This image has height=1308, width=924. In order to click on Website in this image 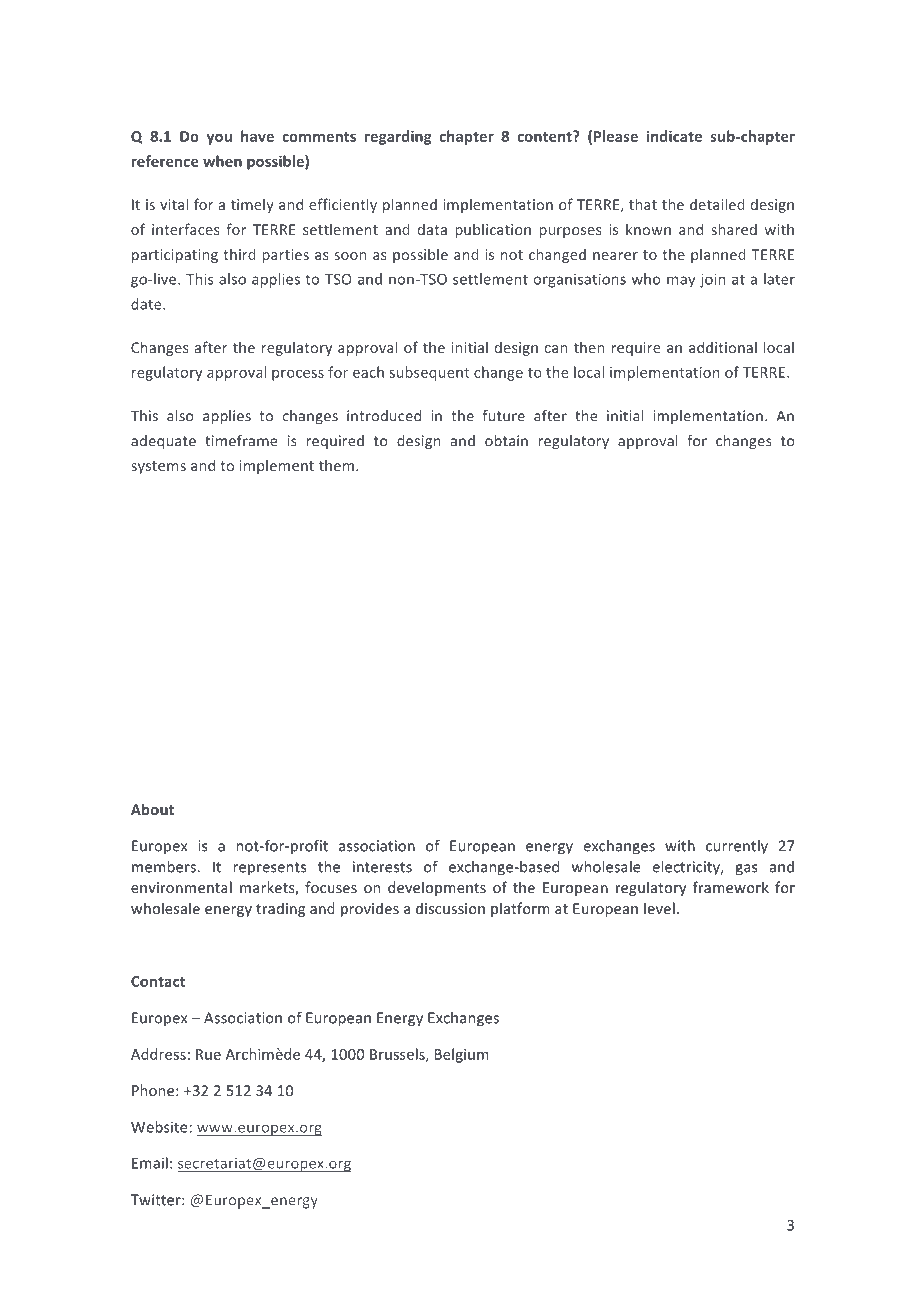, I will do `click(160, 1127)`.
